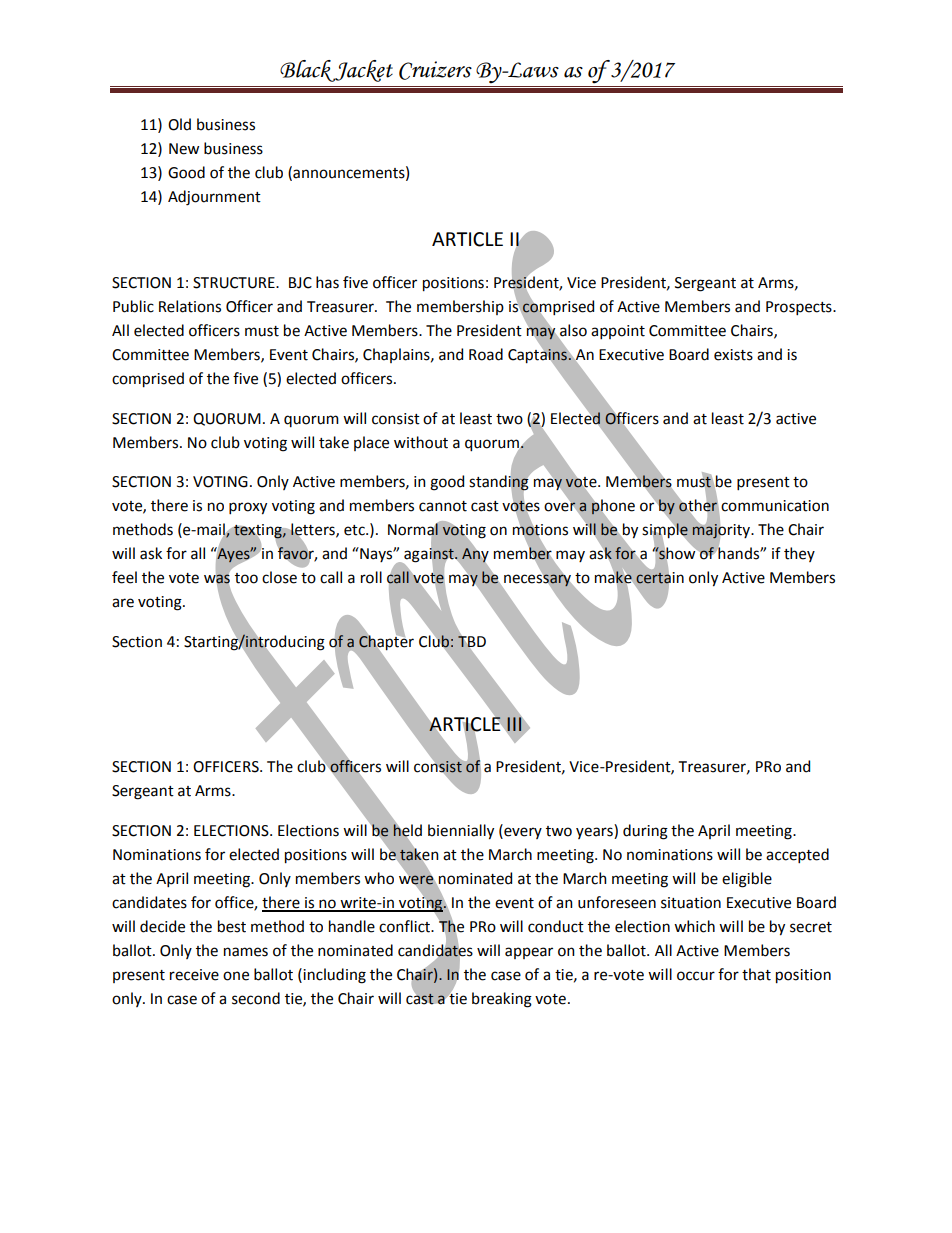  I want to click on receive, so click(194, 975).
